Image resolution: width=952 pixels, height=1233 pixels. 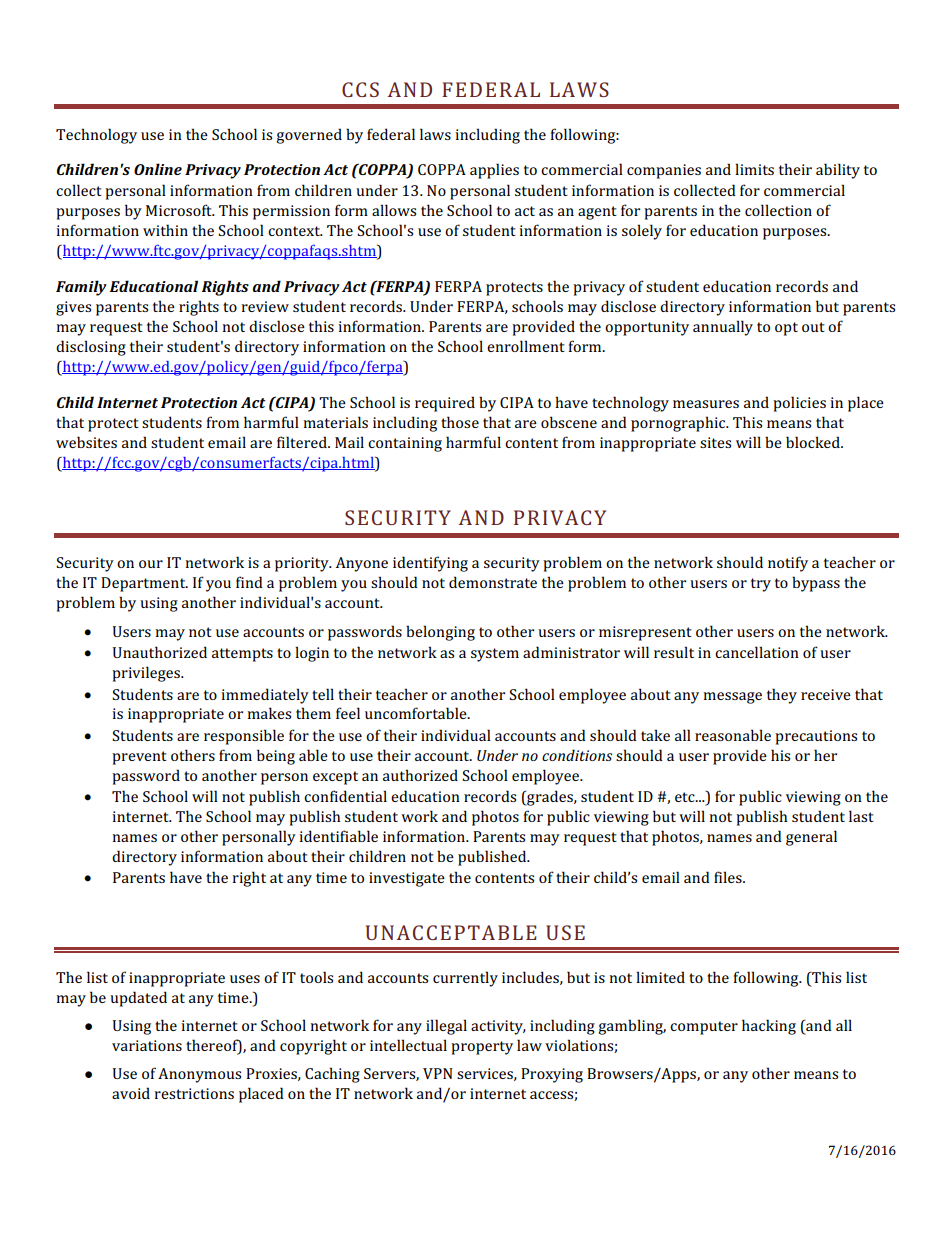 I want to click on they, so click(x=782, y=696).
